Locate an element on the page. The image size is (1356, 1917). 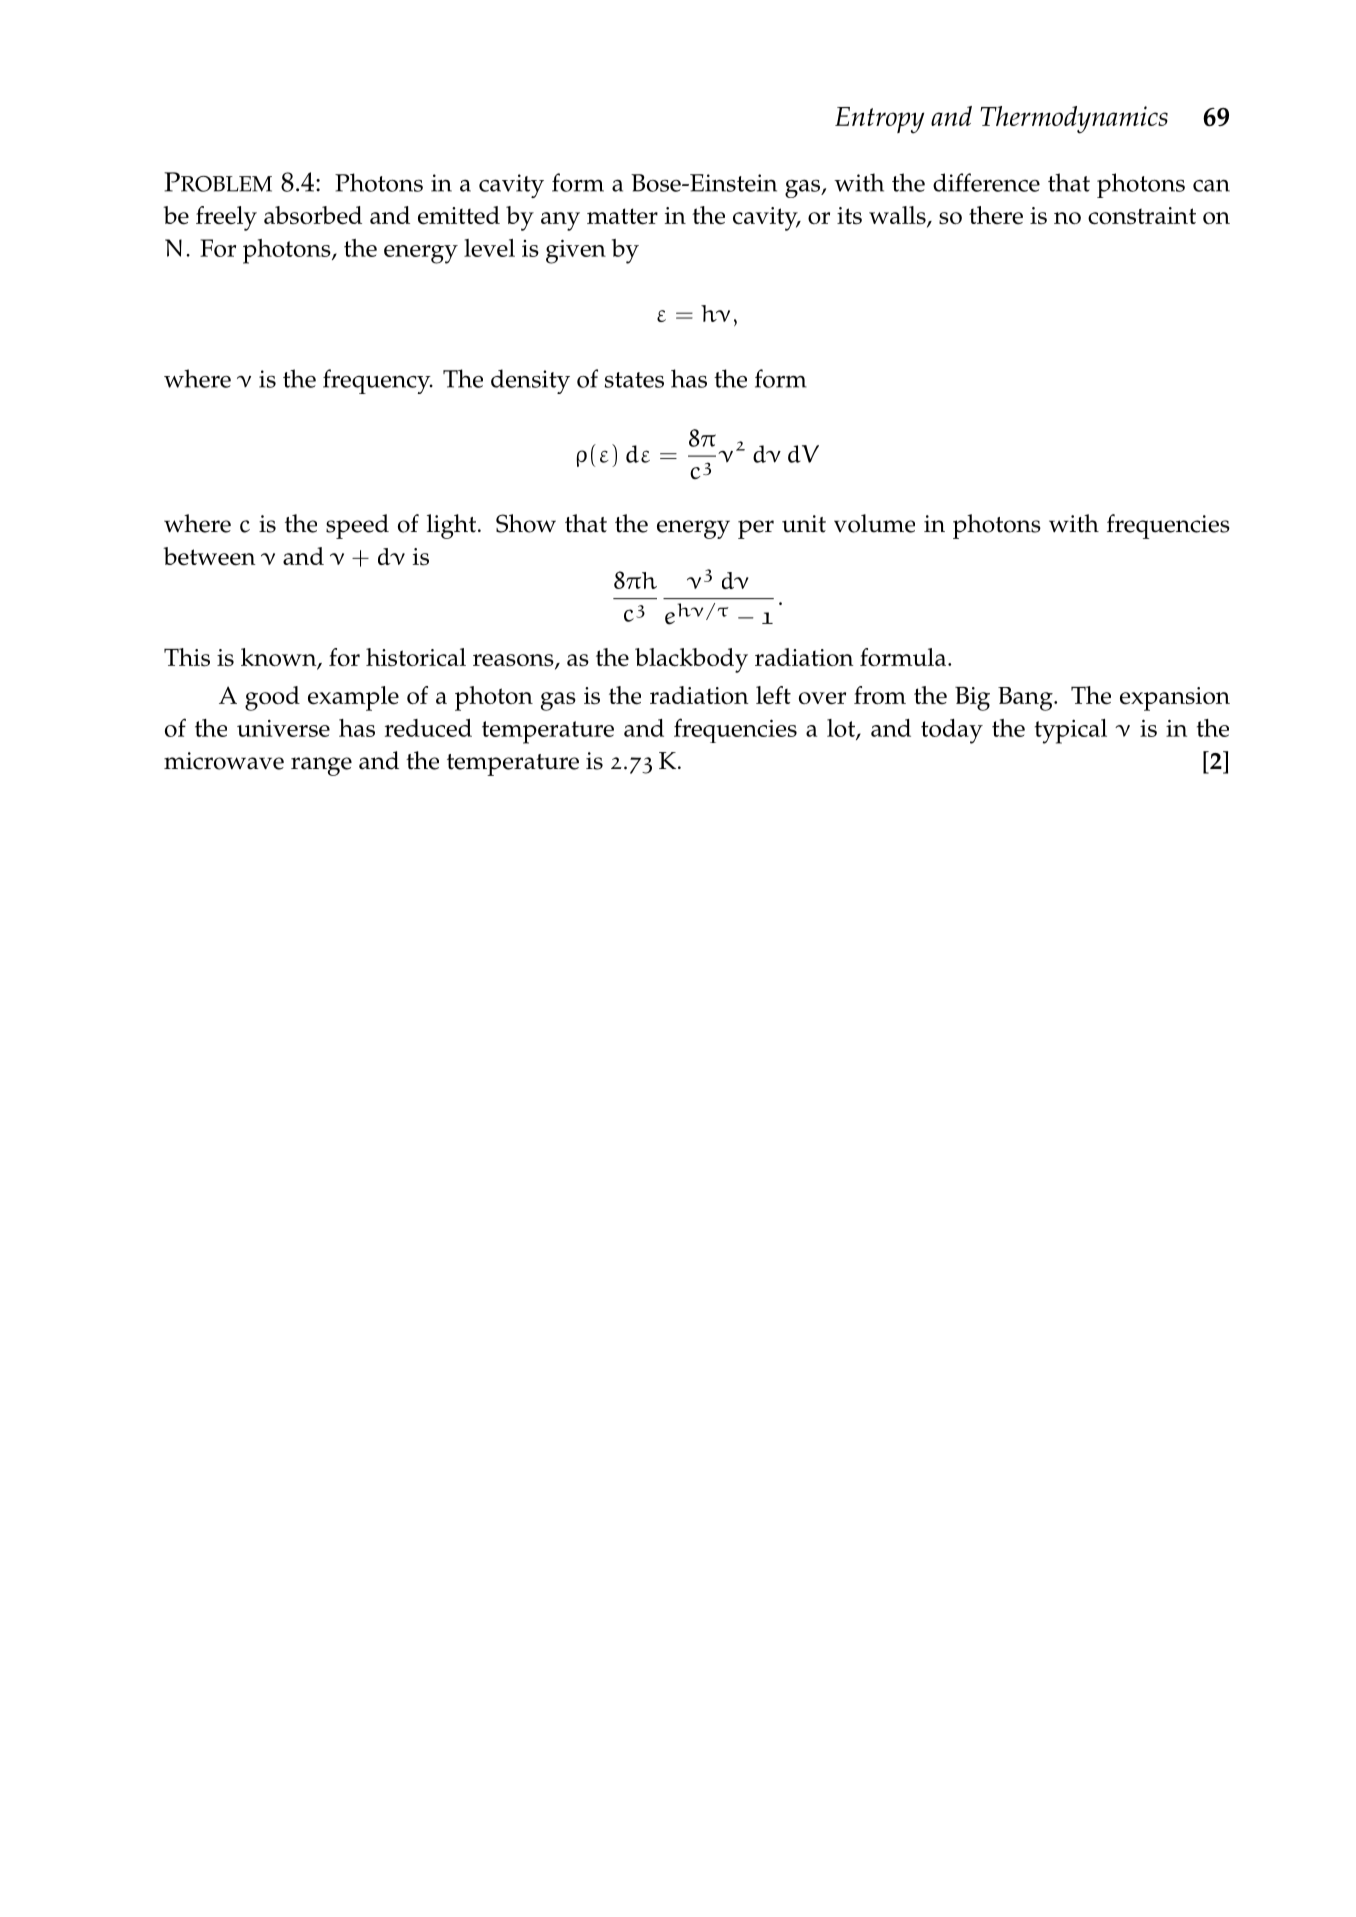
constraint is located at coordinates (1142, 216).
